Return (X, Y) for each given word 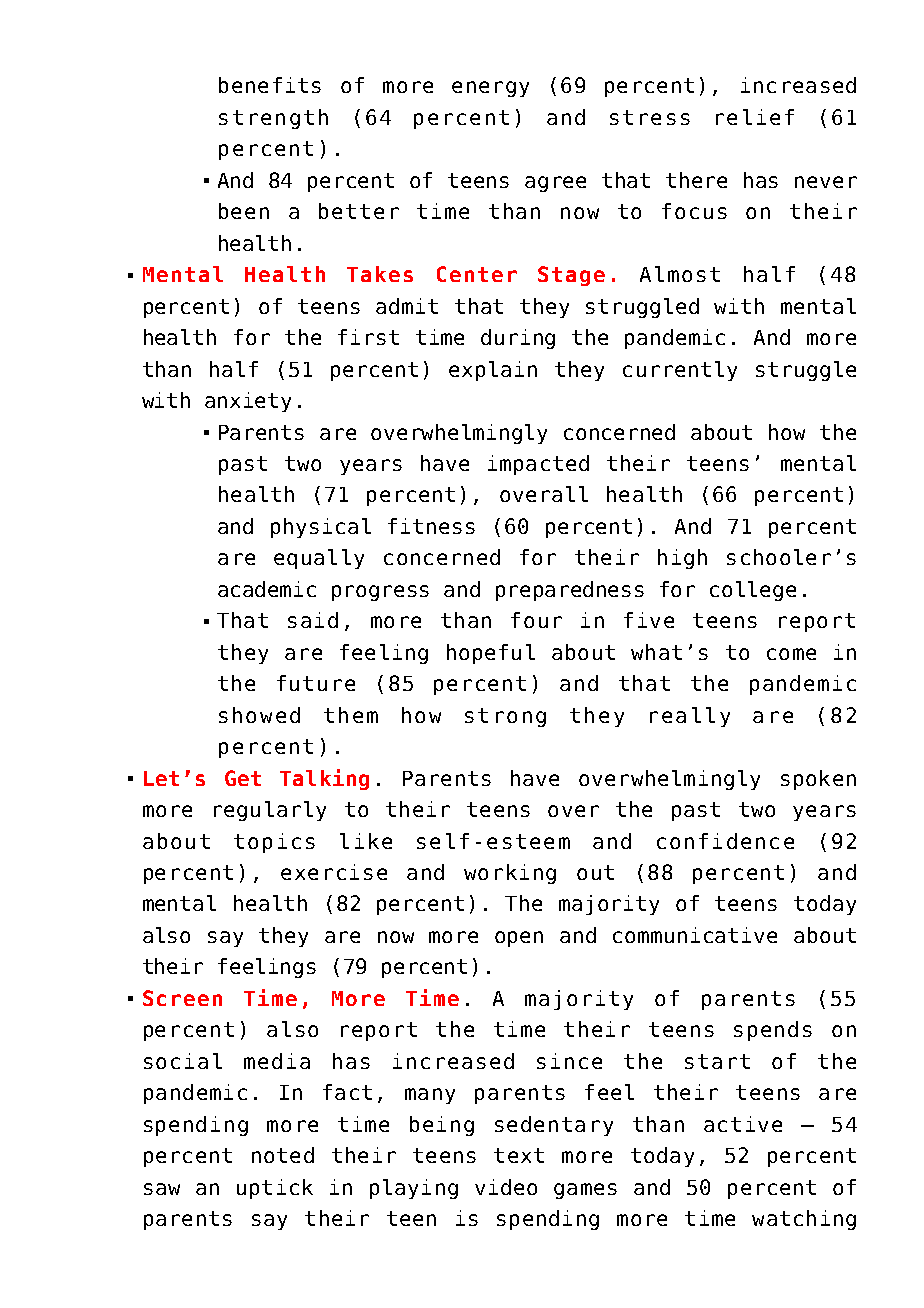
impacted (538, 465)
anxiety (248, 402)
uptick (275, 1189)
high (682, 559)
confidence (725, 841)
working (510, 874)
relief (755, 117)
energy (490, 89)
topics (274, 843)
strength (273, 119)
